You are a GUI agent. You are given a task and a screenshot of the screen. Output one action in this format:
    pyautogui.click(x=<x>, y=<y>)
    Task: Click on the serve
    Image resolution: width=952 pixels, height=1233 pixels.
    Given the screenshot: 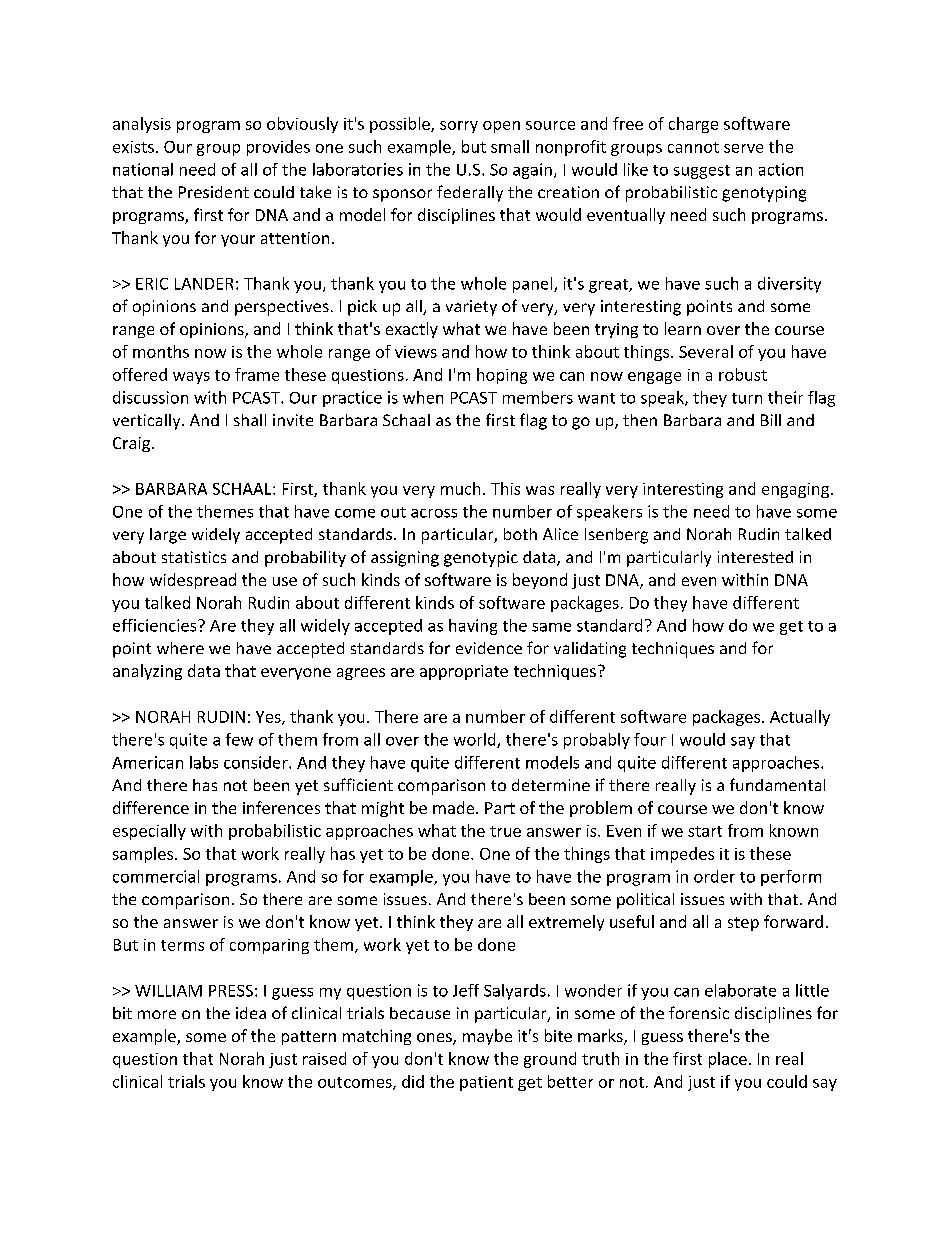 What is the action you would take?
    pyautogui.click(x=743, y=148)
